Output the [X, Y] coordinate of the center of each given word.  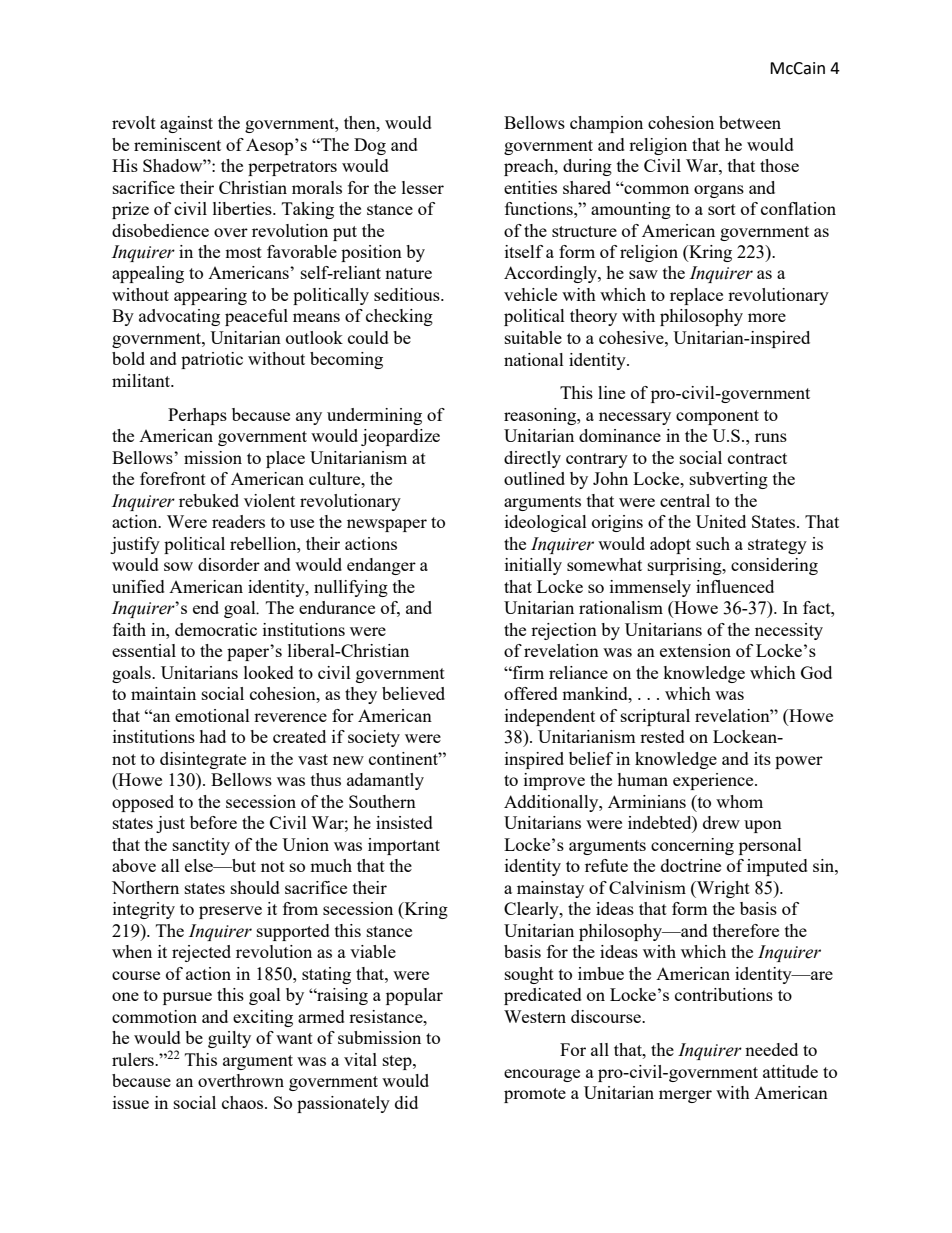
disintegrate [203, 760]
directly [532, 459]
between [750, 122]
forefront [173, 478]
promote [535, 1095]
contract [757, 458]
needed [771, 1049]
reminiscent [177, 144]
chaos [244, 1102]
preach [530, 167]
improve [554, 781]
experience [714, 781]
